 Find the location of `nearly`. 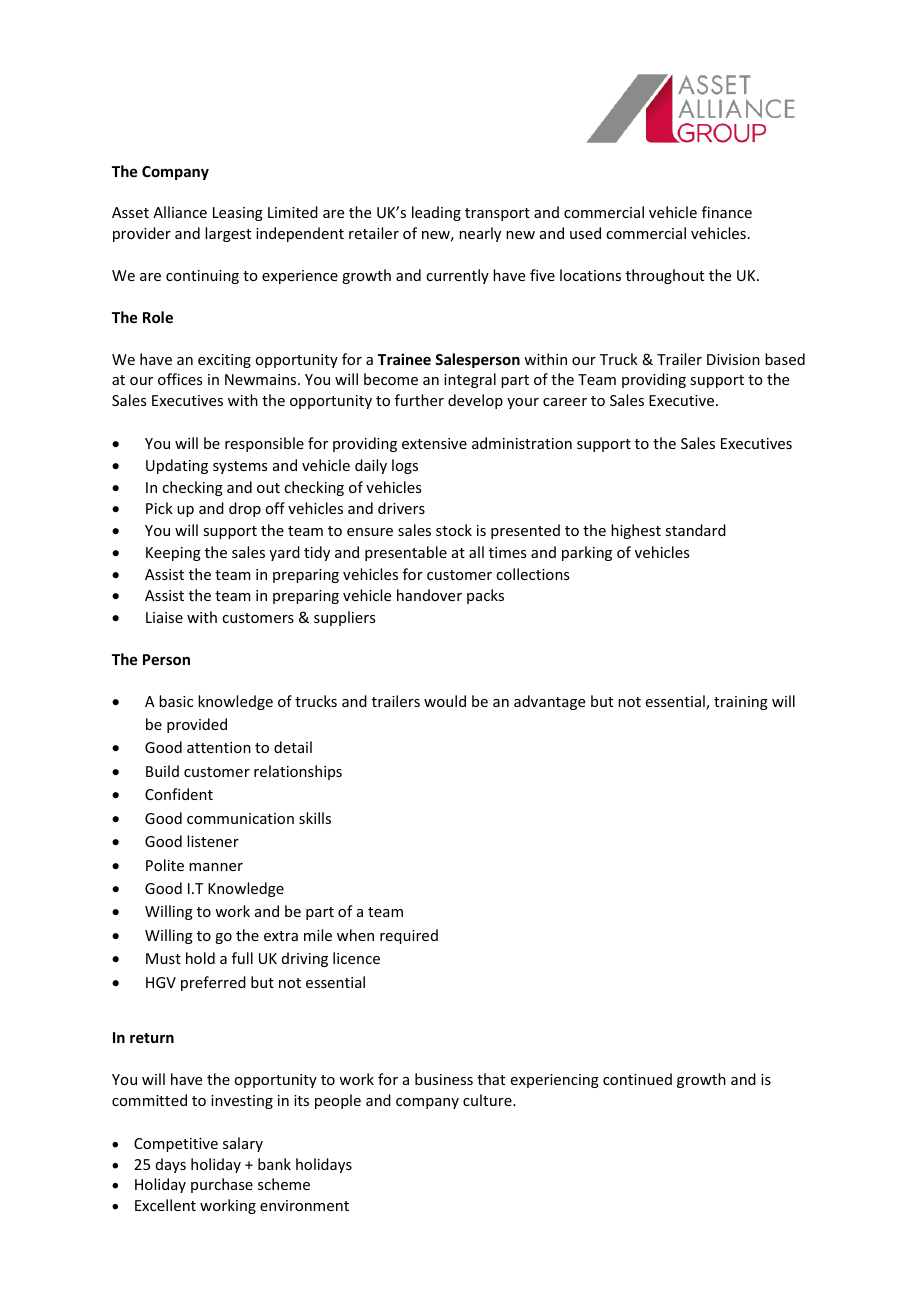

nearly is located at coordinates (480, 234).
